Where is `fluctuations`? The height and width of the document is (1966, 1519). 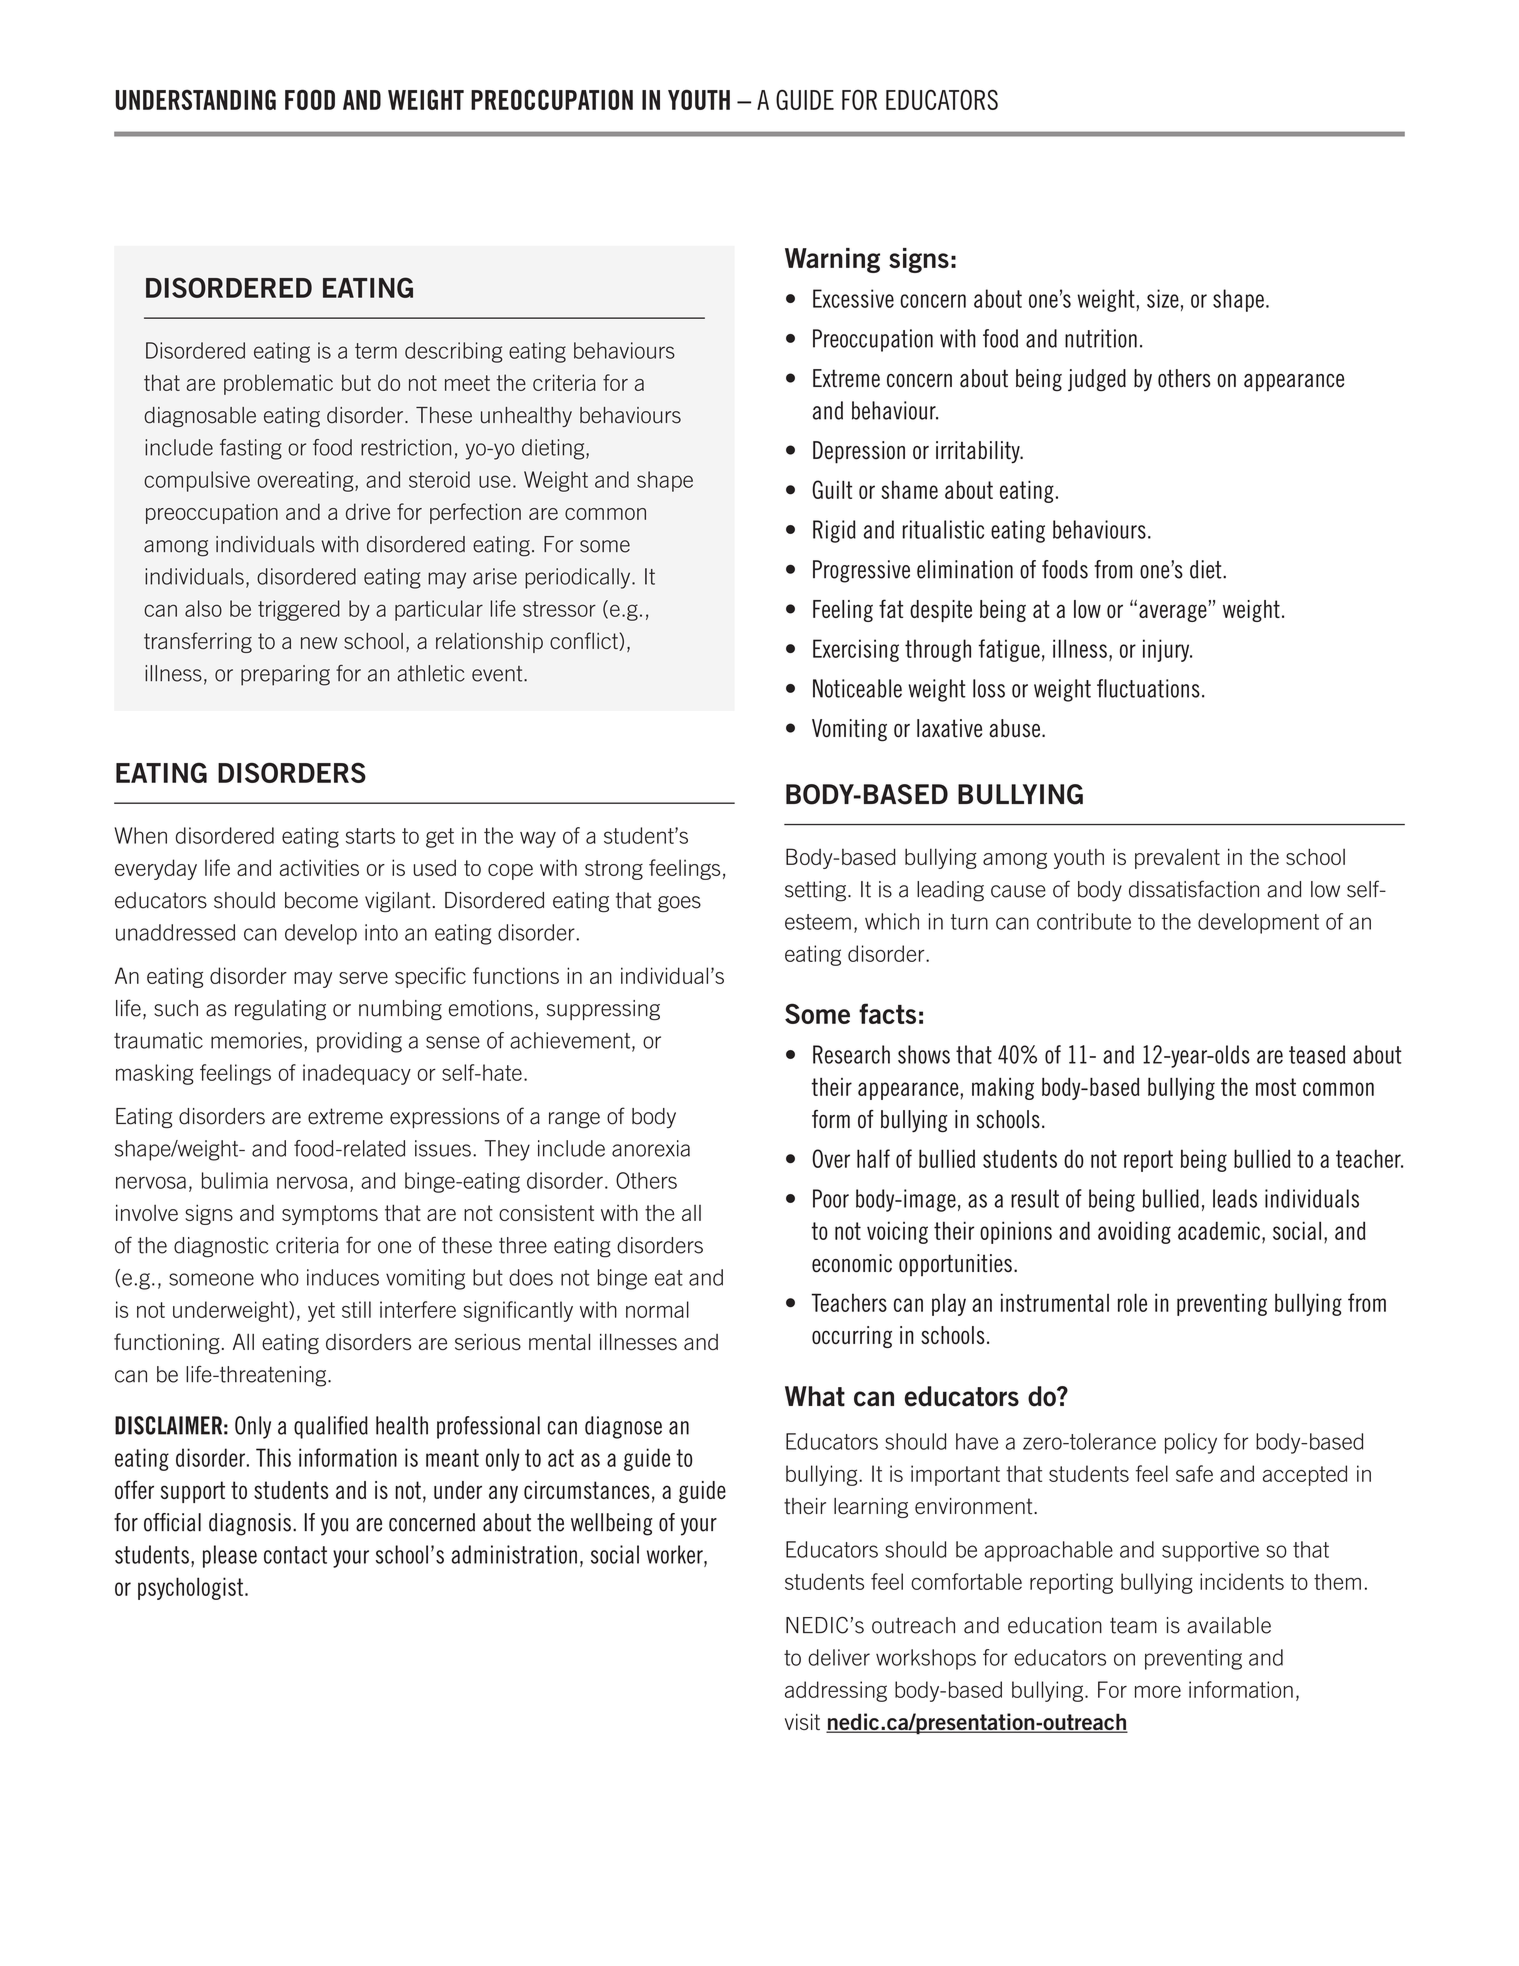
fluctuations is located at coordinates (1148, 688).
